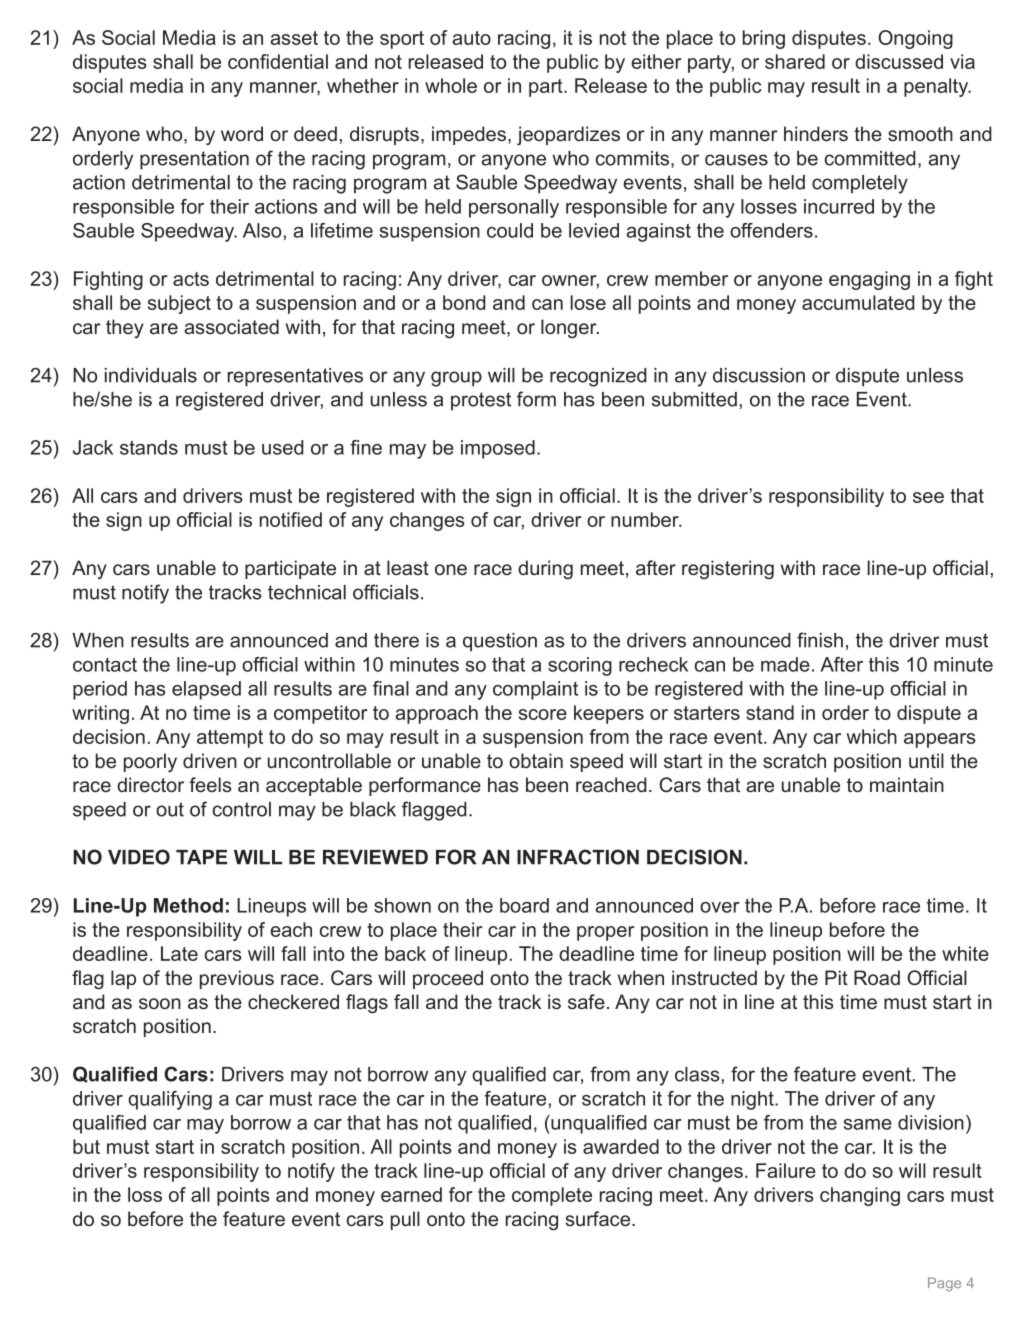  What do you see at coordinates (201, 857) in the page?
I see `TAPE` at bounding box center [201, 857].
